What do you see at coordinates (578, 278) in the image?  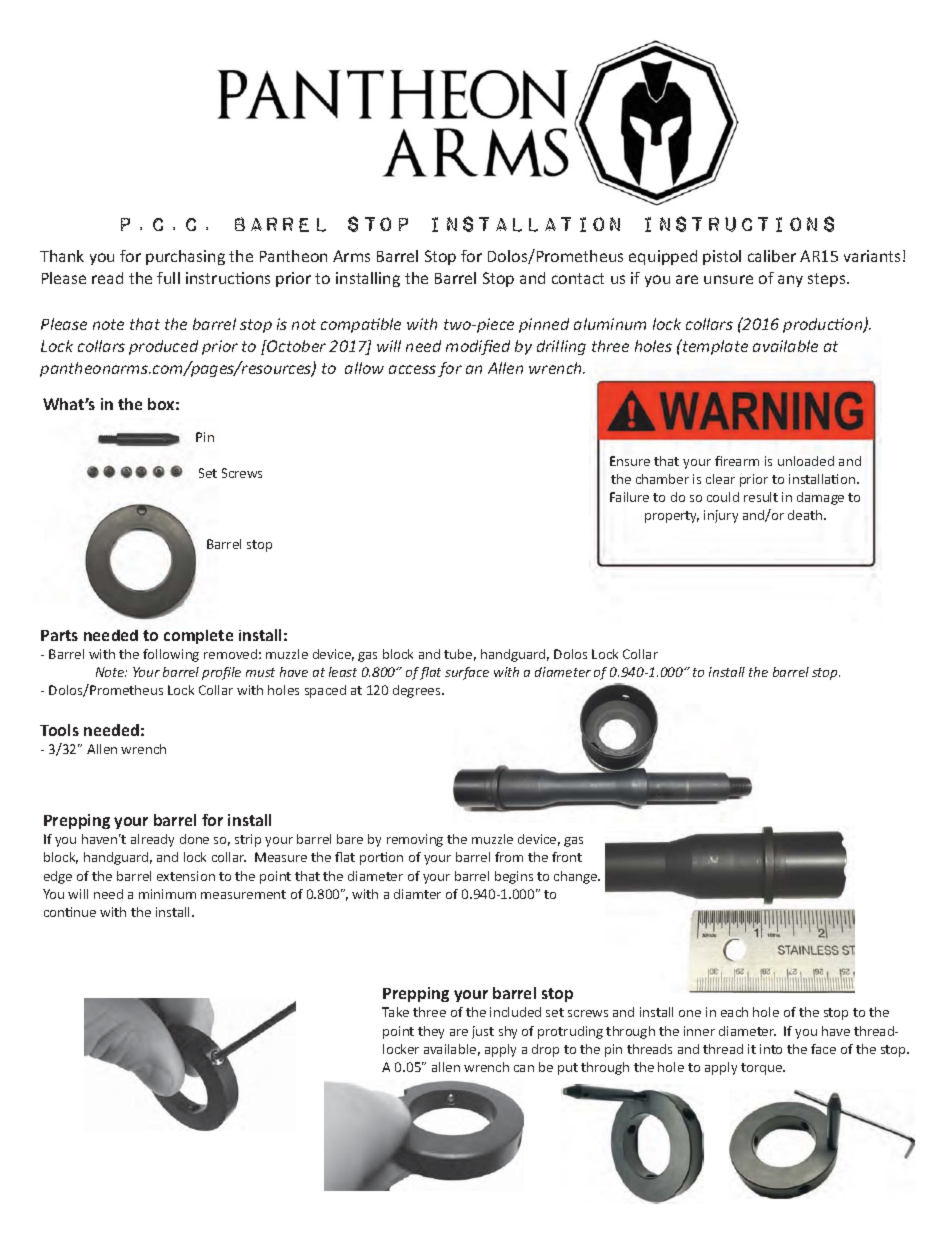 I see `contact` at bounding box center [578, 278].
